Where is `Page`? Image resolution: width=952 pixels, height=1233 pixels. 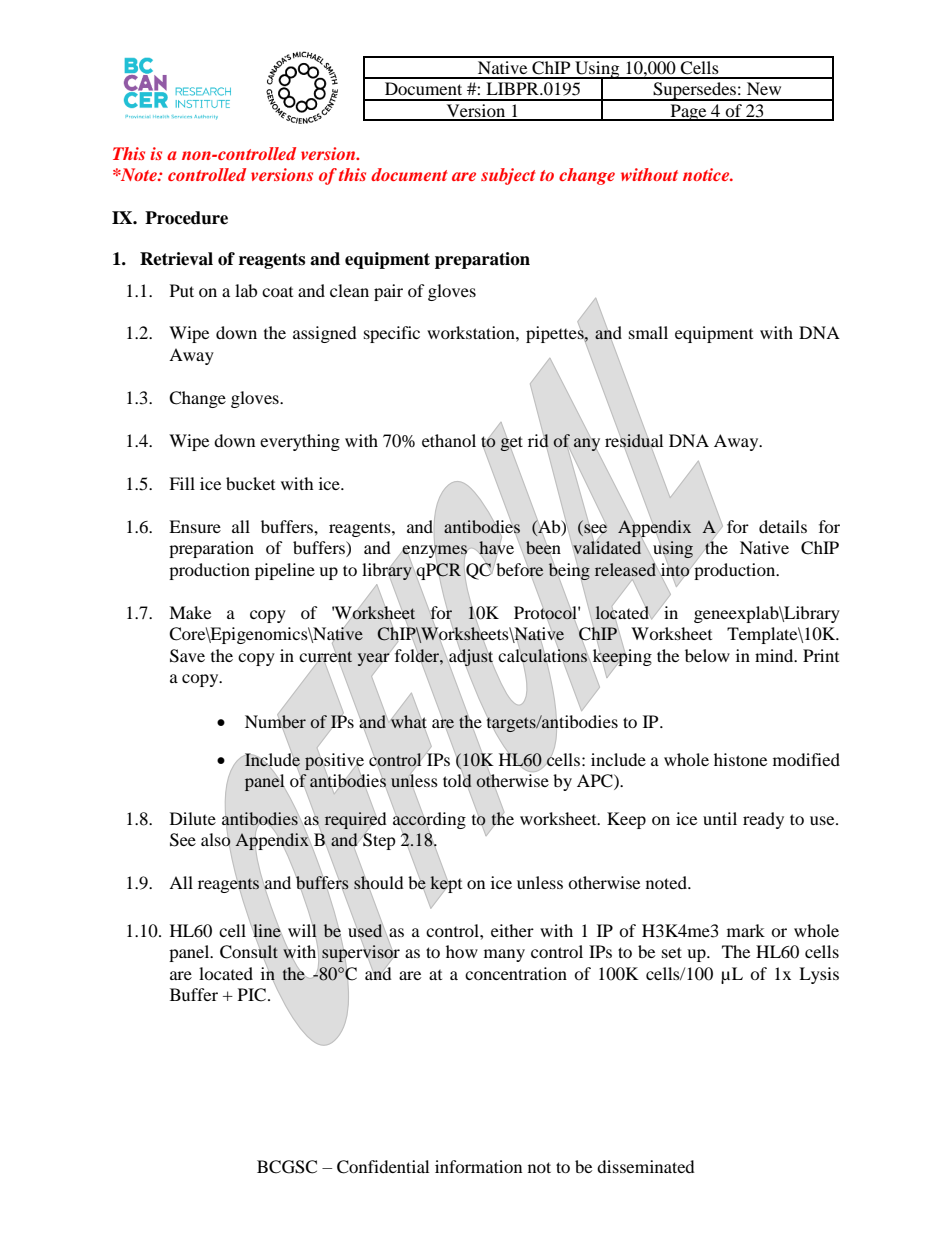
Page is located at coordinates (688, 112).
